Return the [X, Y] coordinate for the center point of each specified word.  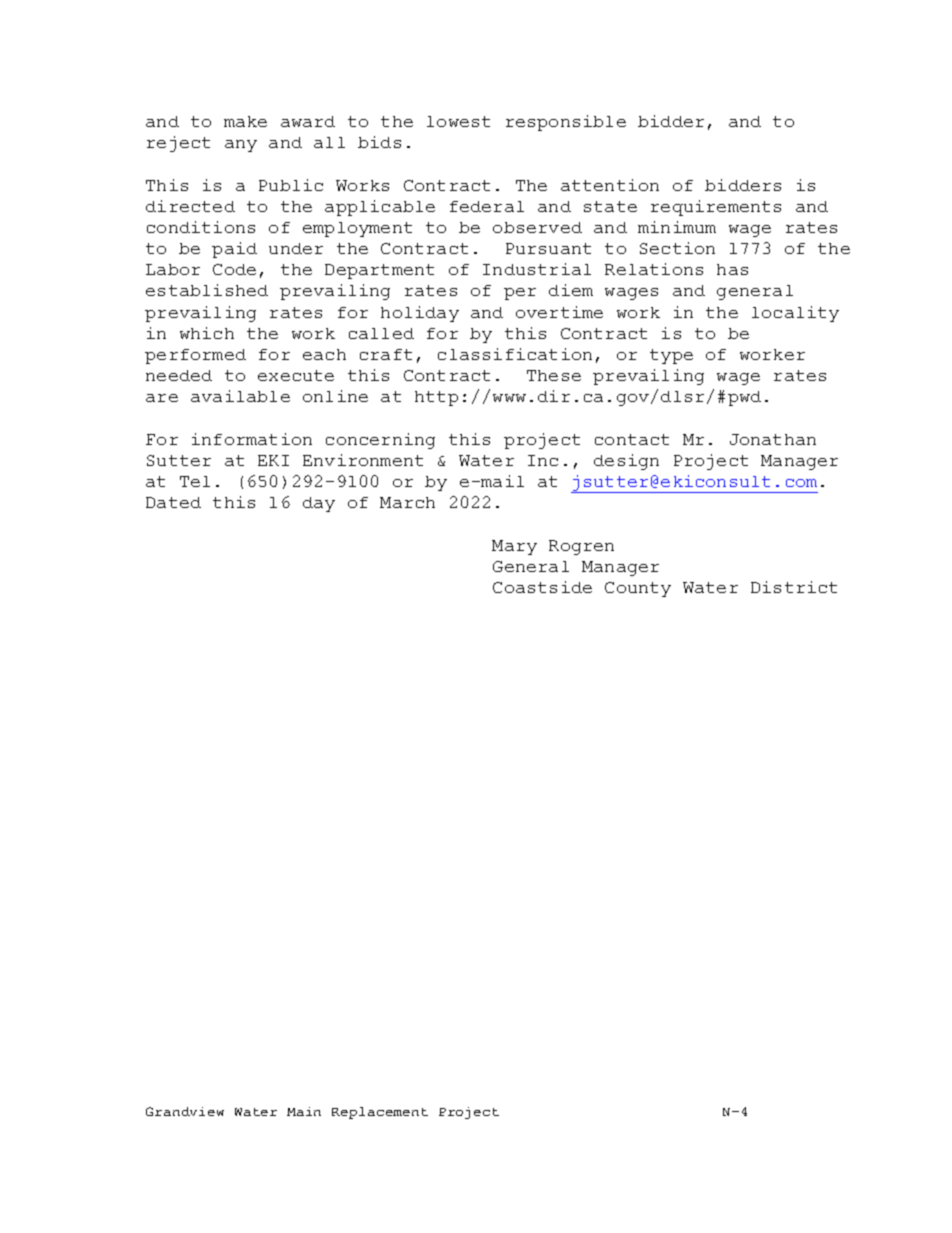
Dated [173, 502]
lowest [458, 121]
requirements [716, 208]
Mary [514, 547]
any [241, 146]
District [794, 587]
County [638, 589]
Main [304, 1111]
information [252, 439]
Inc [543, 460]
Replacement [380, 1113]
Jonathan [773, 439]
